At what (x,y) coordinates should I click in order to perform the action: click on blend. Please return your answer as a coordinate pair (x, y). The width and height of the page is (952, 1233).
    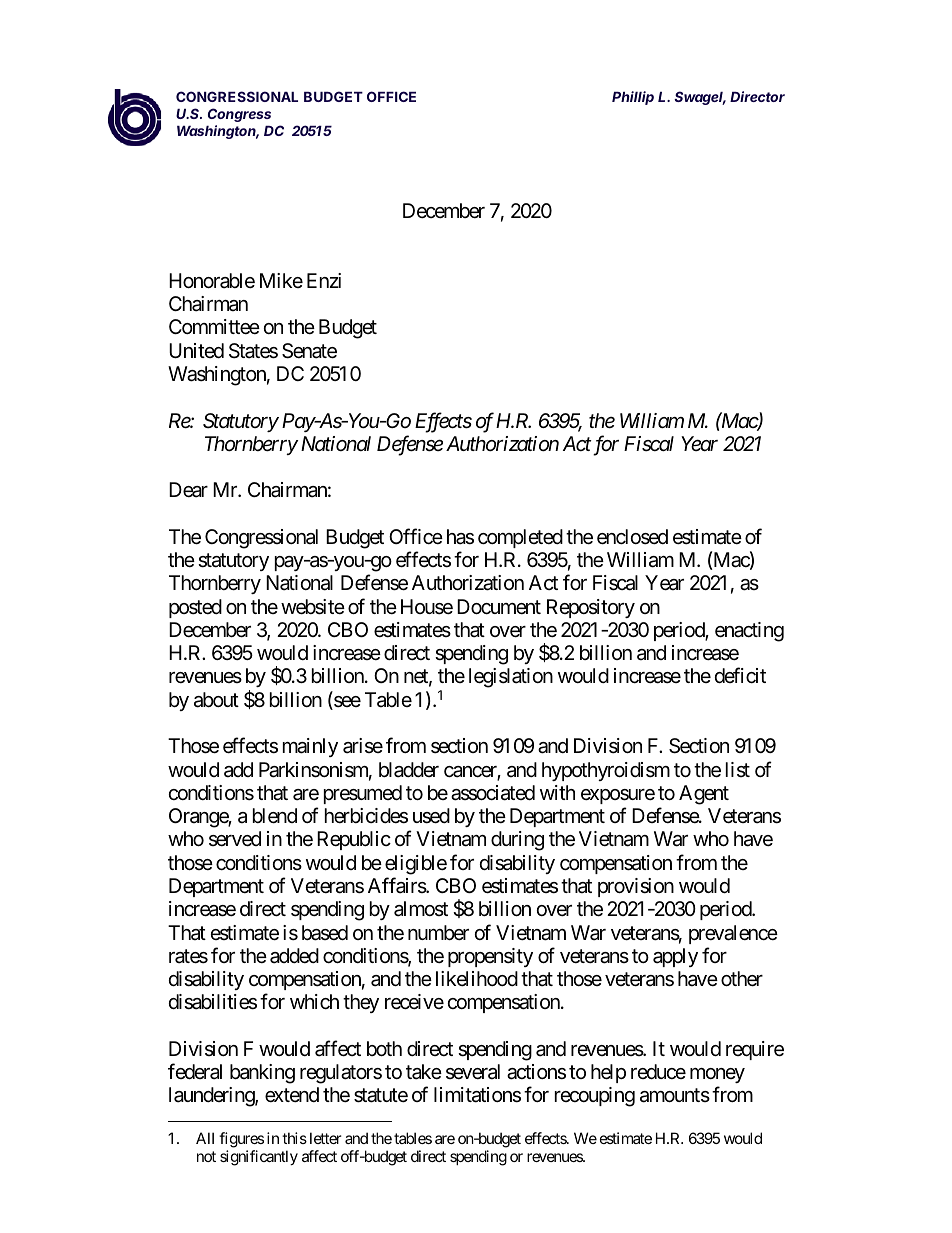
    Looking at the image, I should click on (275, 816).
